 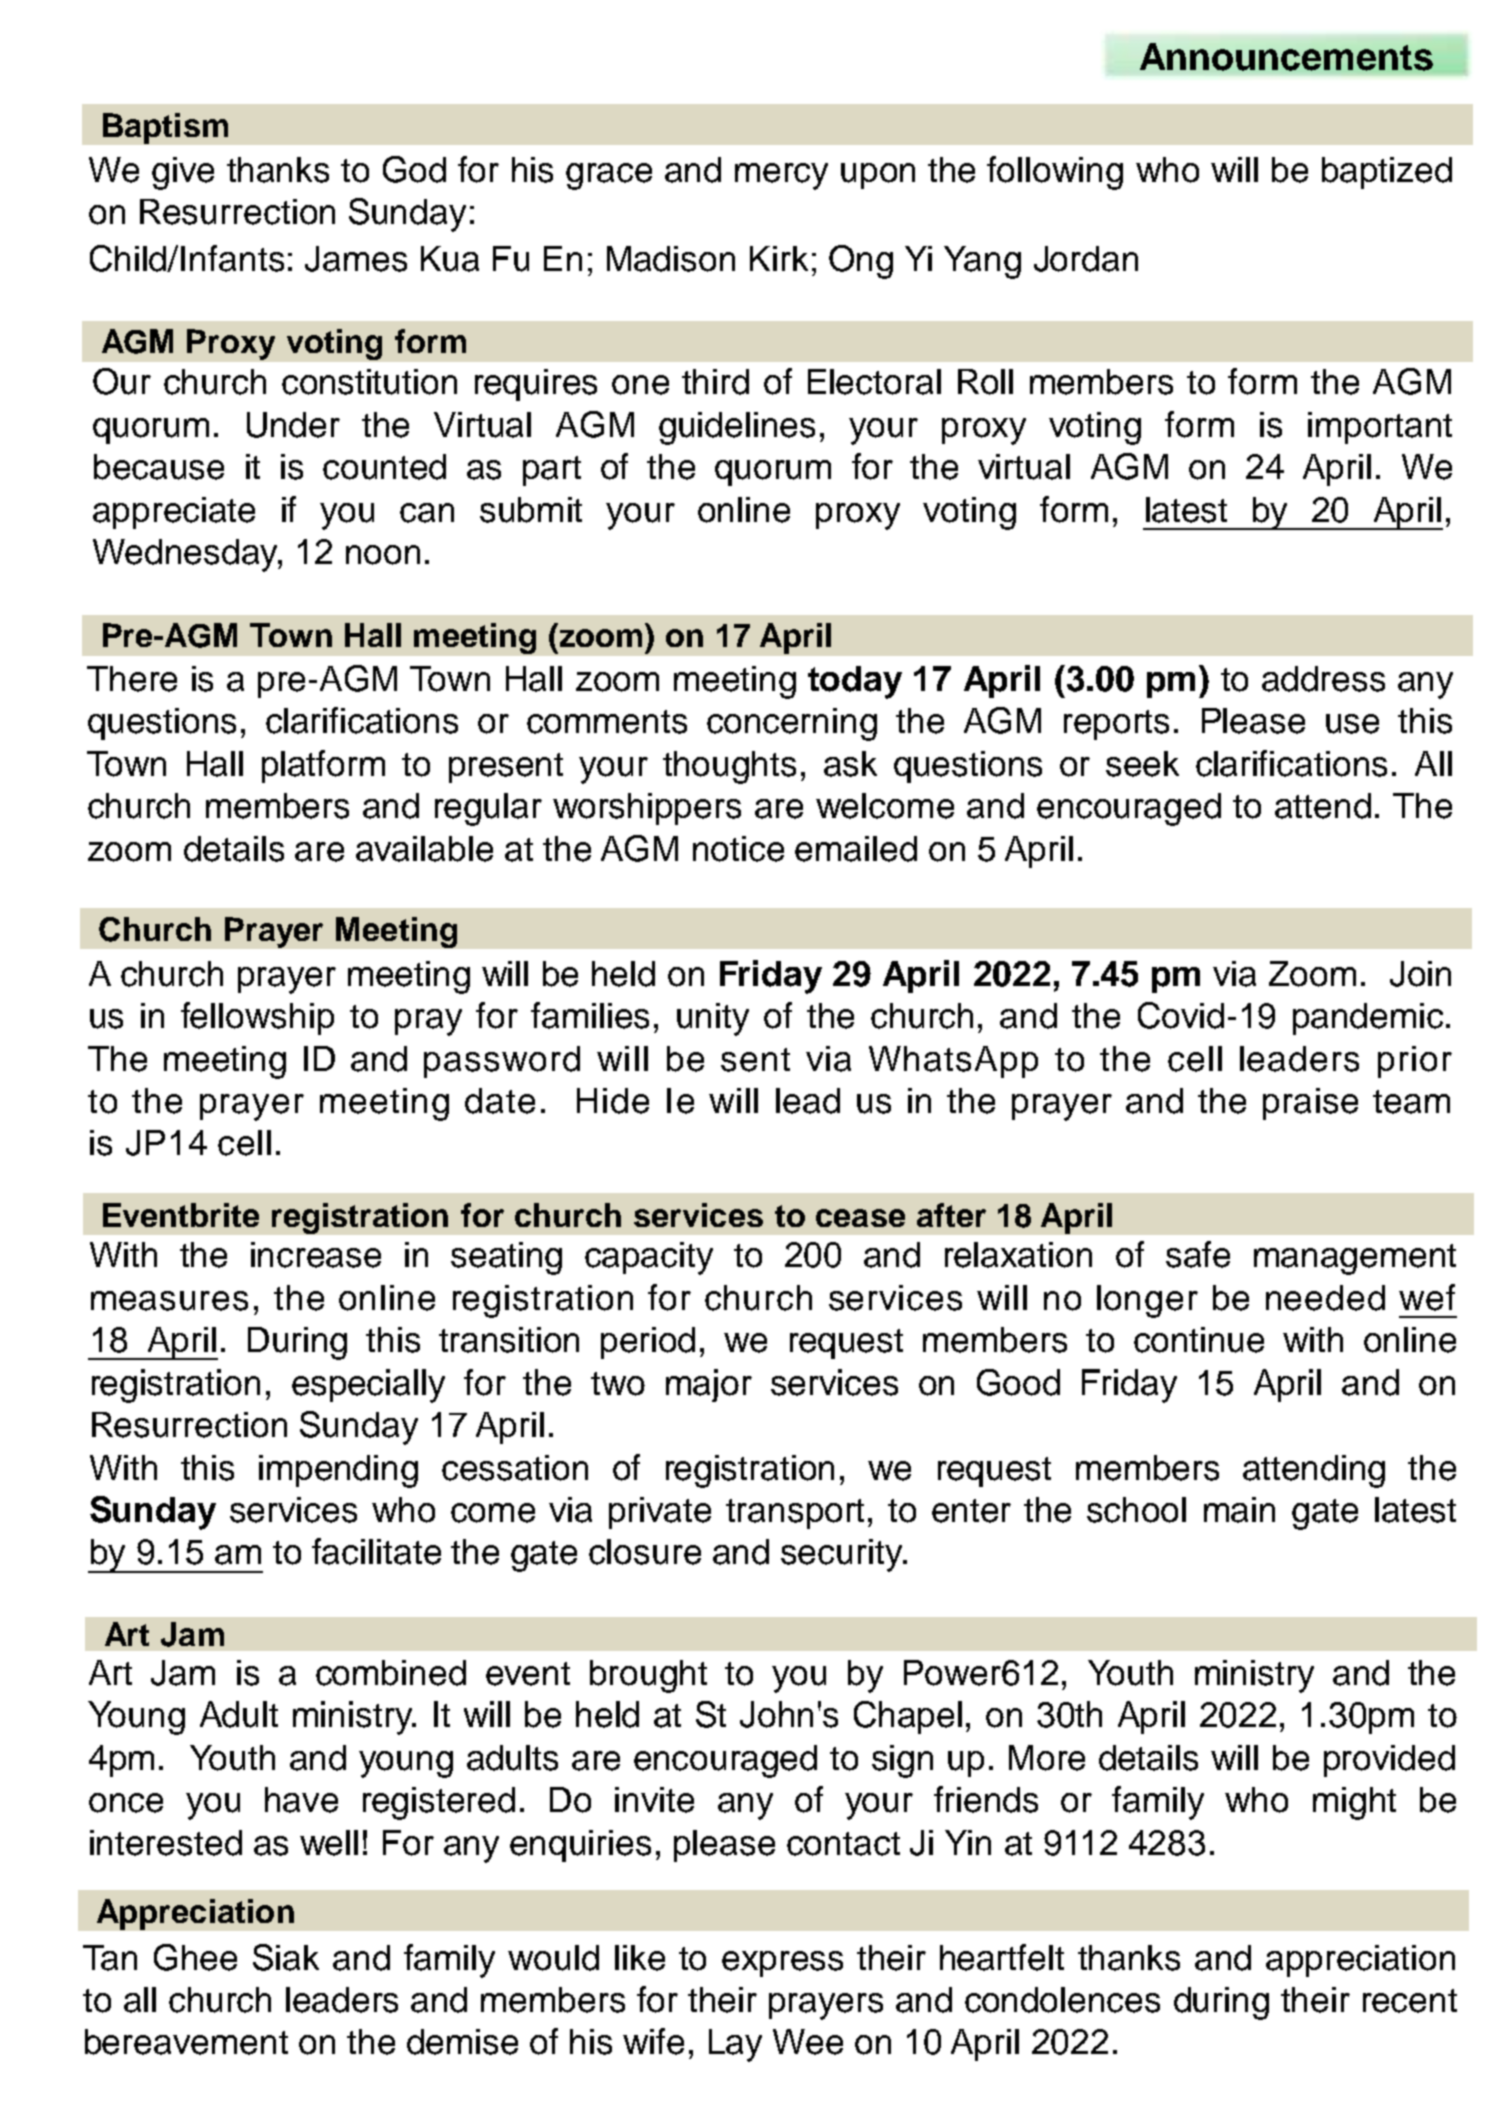 I want to click on mercy, so click(x=781, y=176).
